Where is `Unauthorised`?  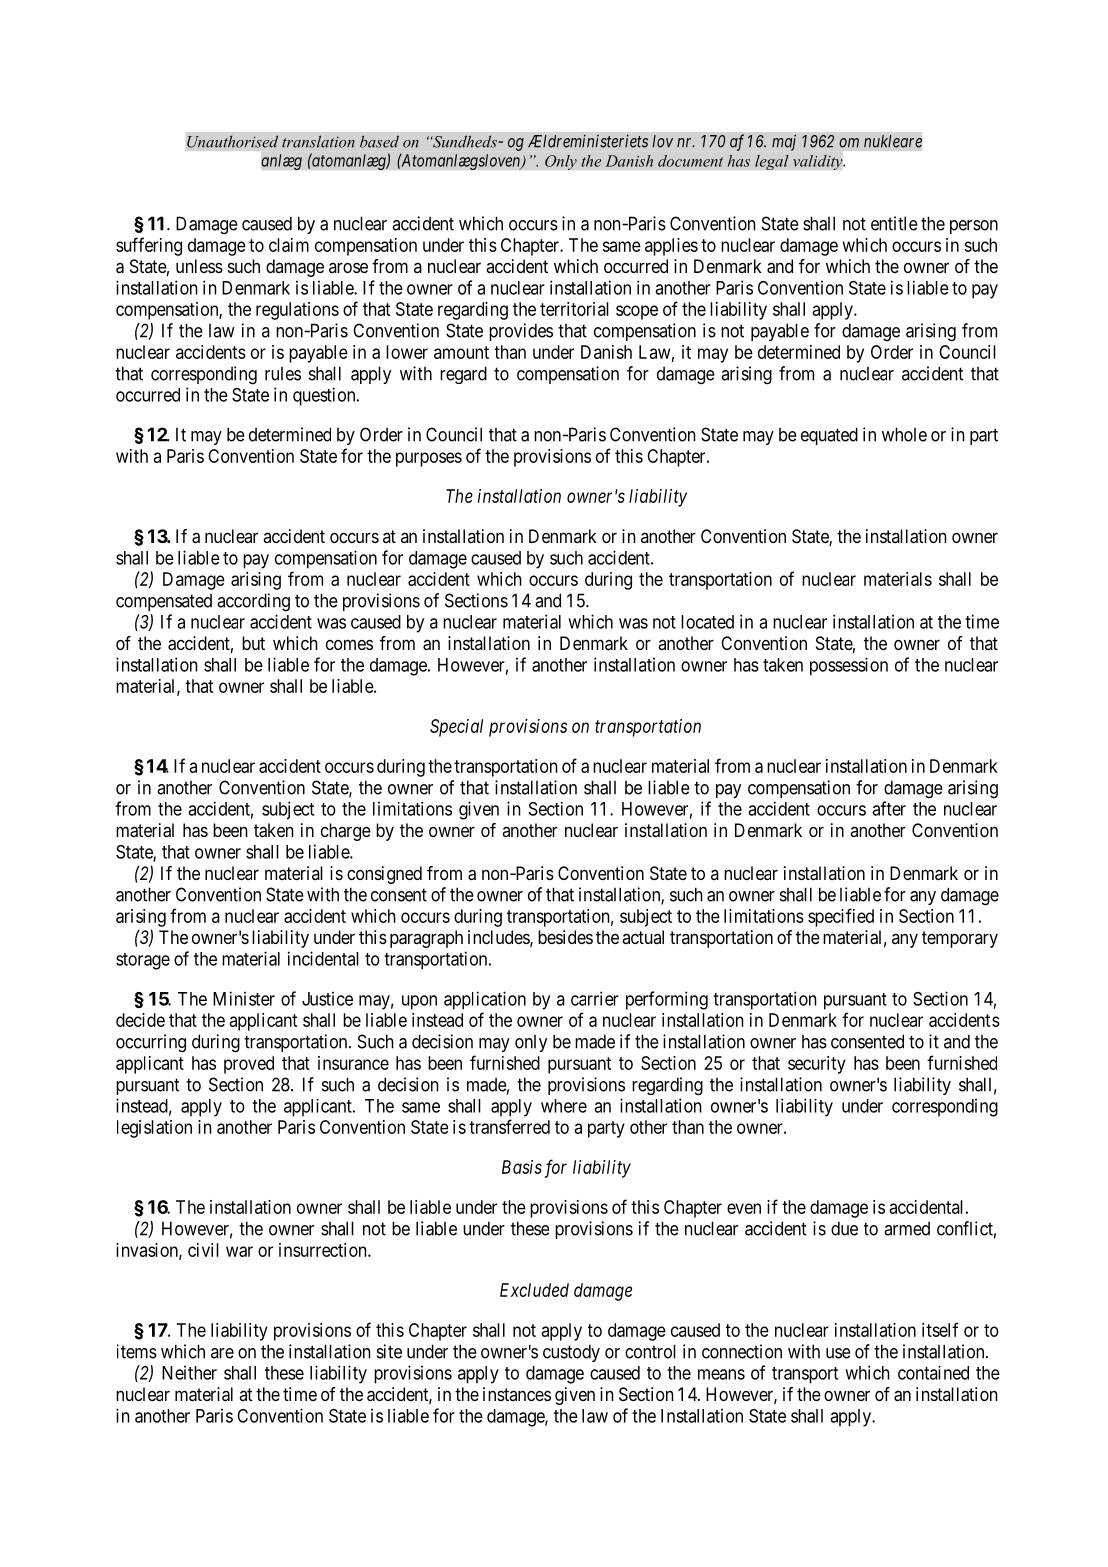 Unauthorised is located at coordinates (232, 141).
